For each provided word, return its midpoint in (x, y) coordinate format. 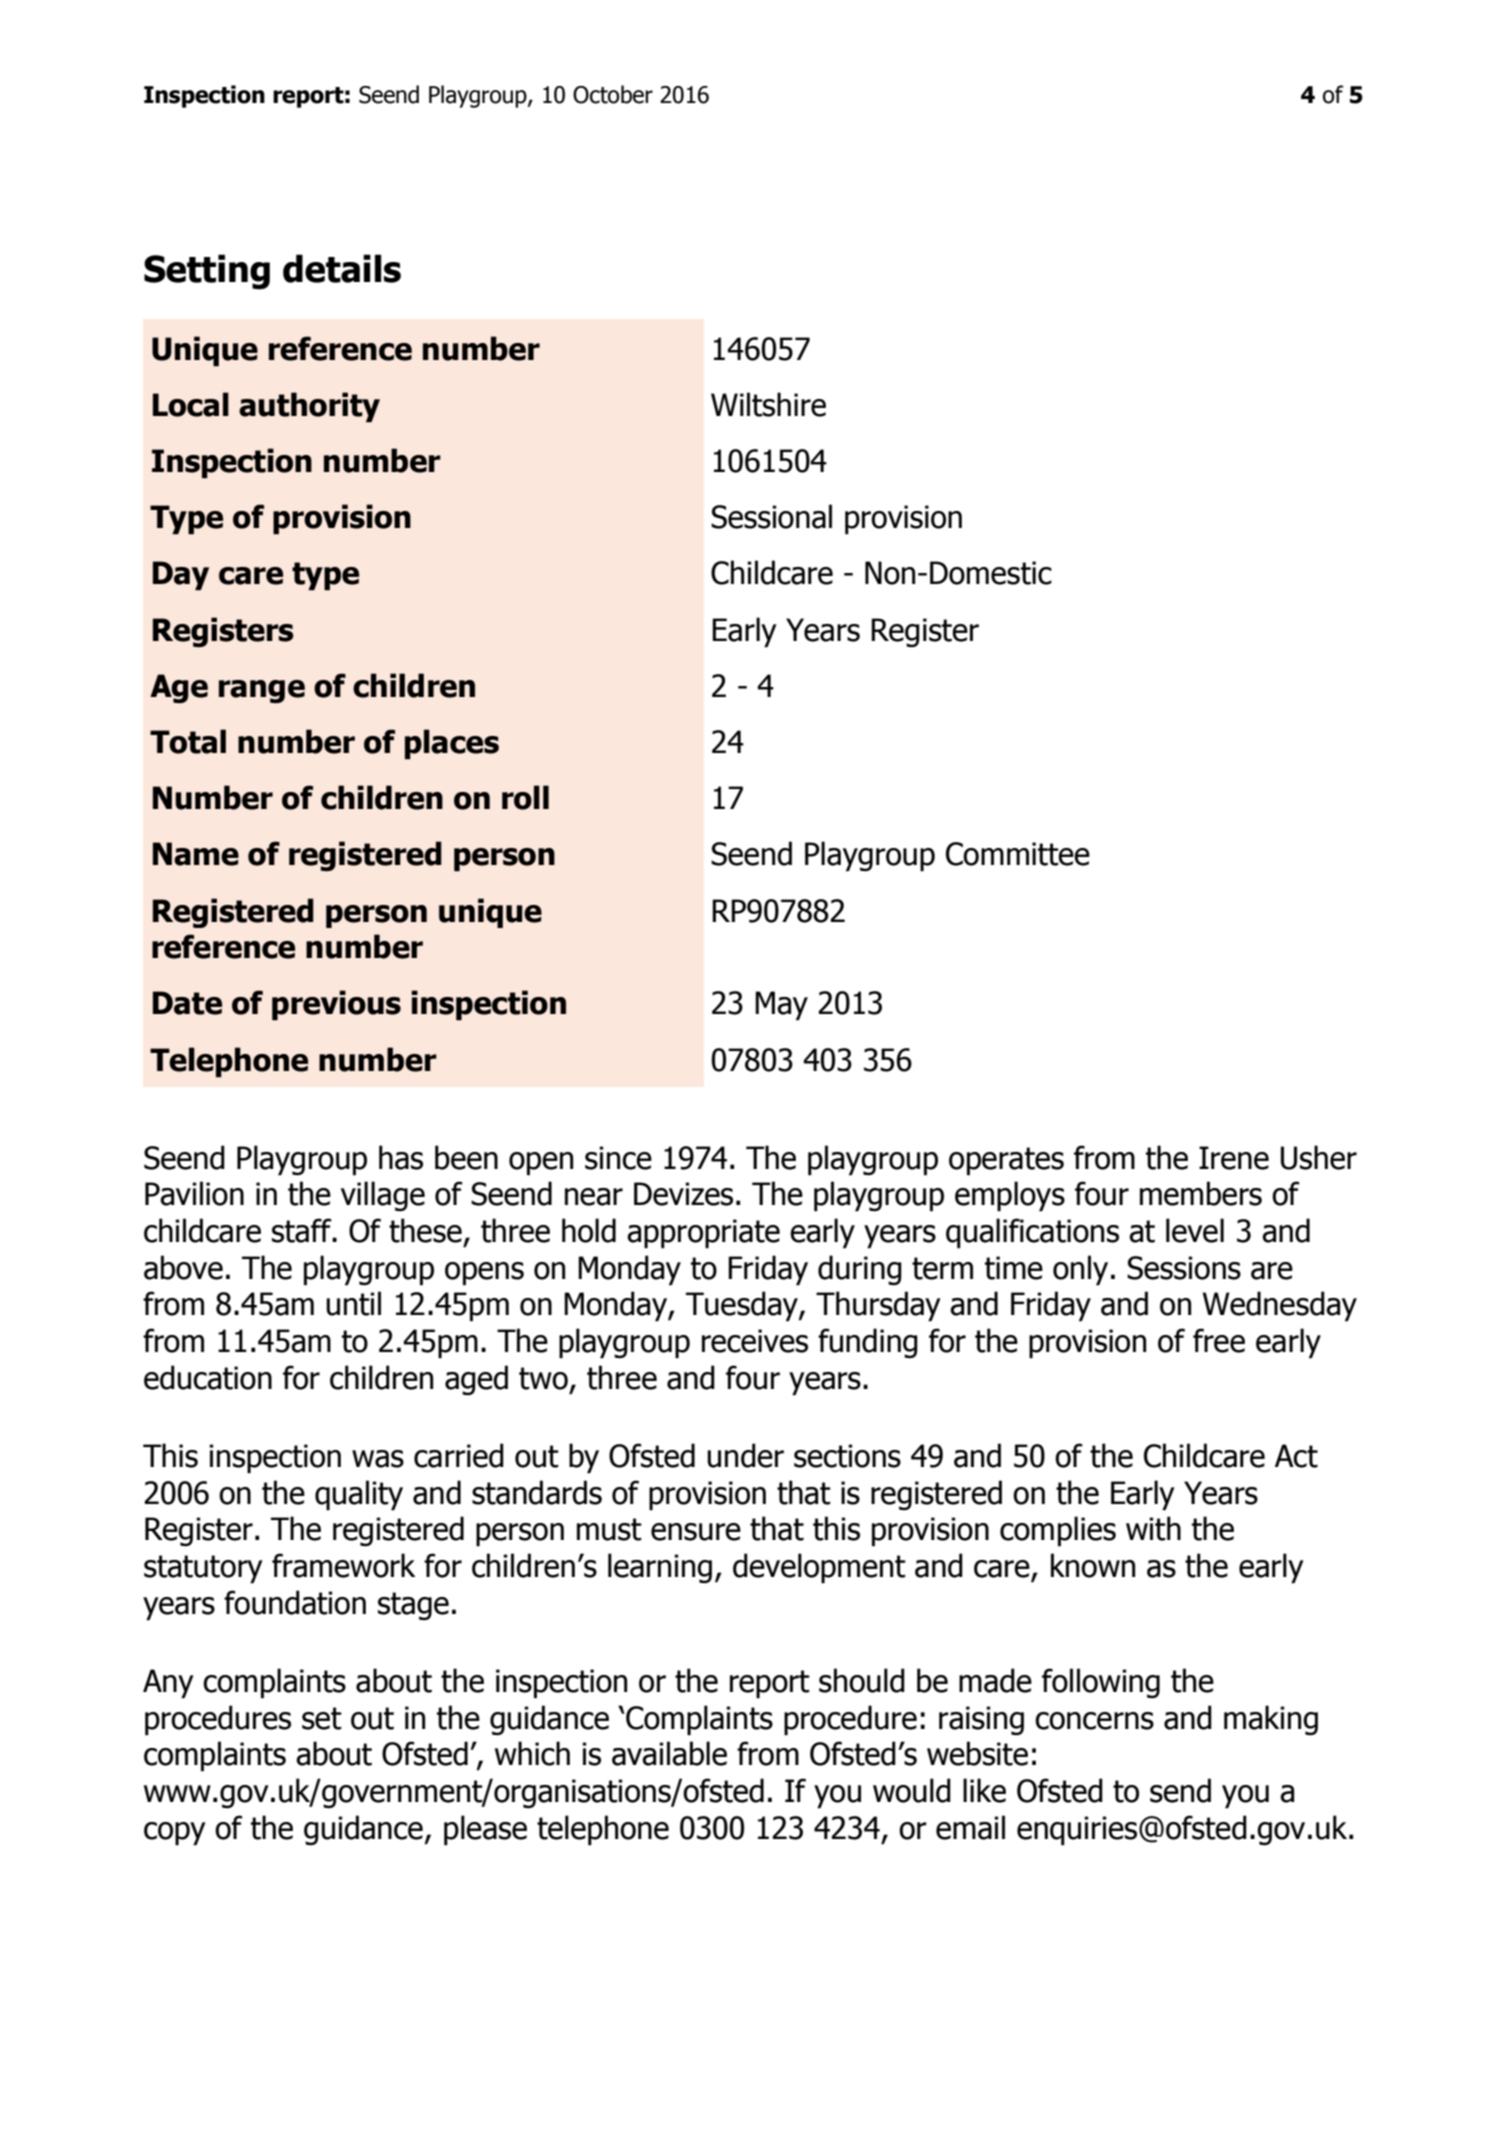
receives (755, 1341)
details (342, 268)
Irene (1234, 1158)
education (208, 1377)
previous (336, 1005)
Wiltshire (768, 404)
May (781, 1006)
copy (175, 1834)
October (613, 94)
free (1219, 1340)
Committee (1018, 854)
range (262, 691)
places (452, 744)
